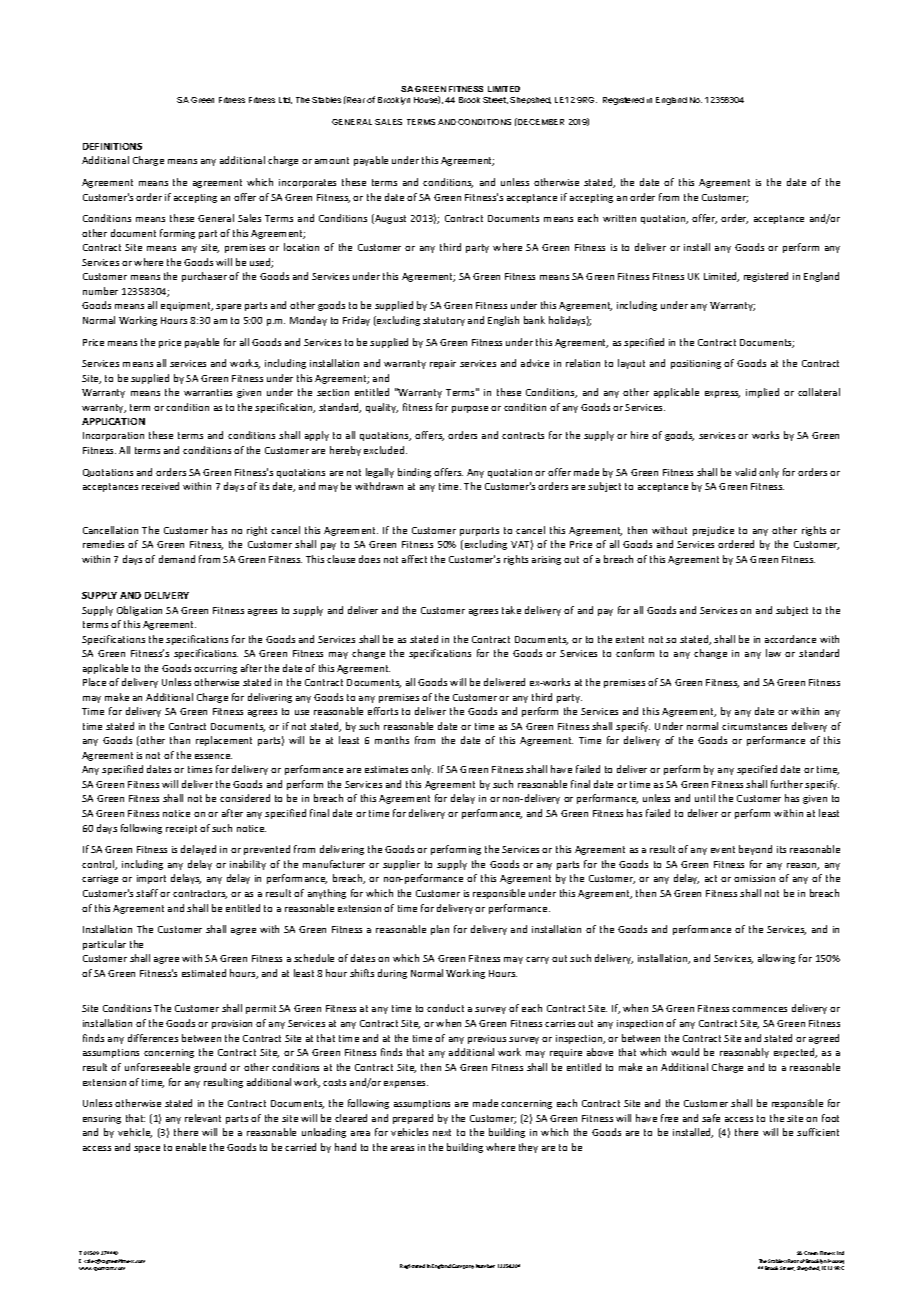  Describe the element at coordinates (619, 218) in the page. I see `written` at that location.
